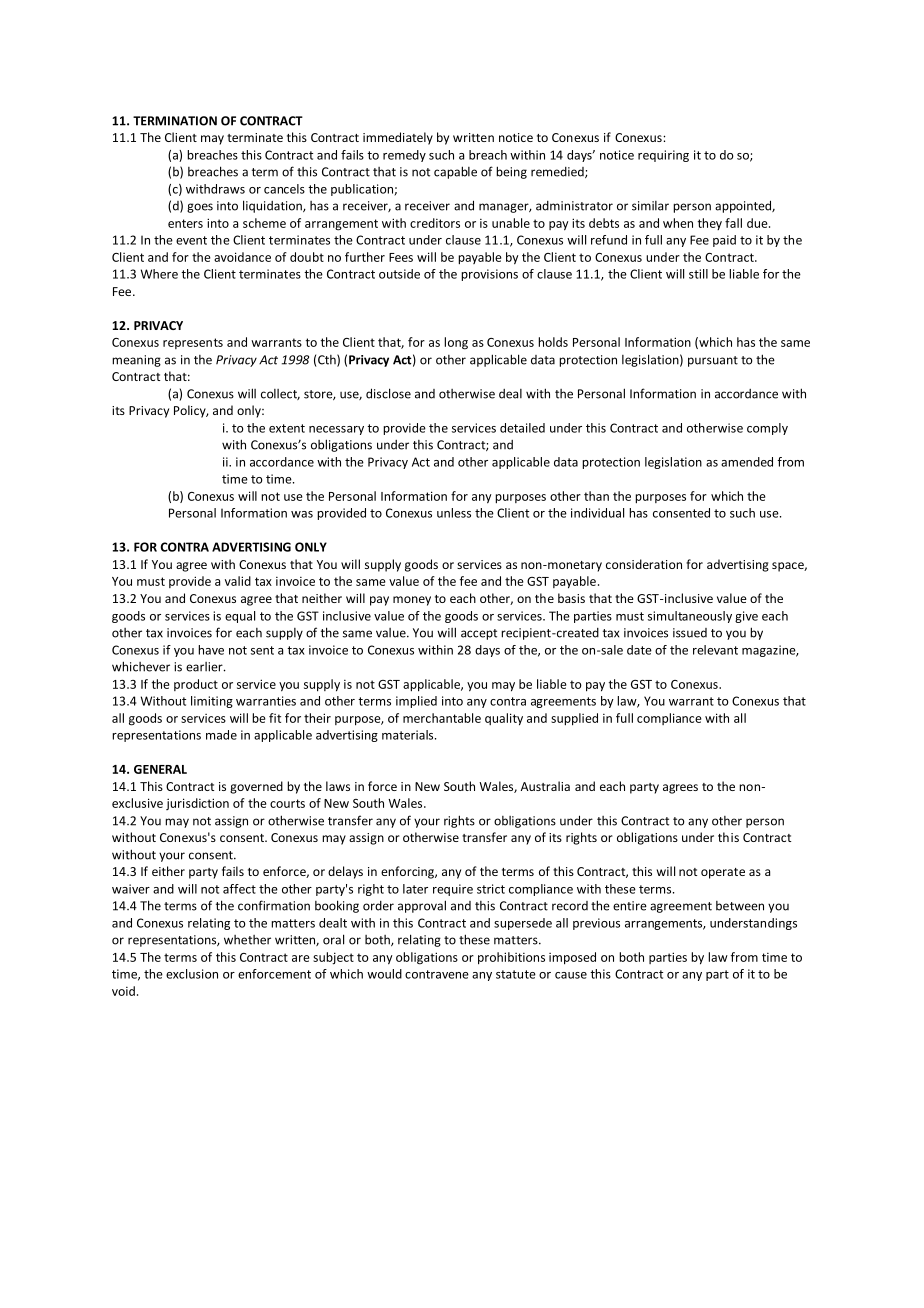  I want to click on exclusion, so click(192, 974).
